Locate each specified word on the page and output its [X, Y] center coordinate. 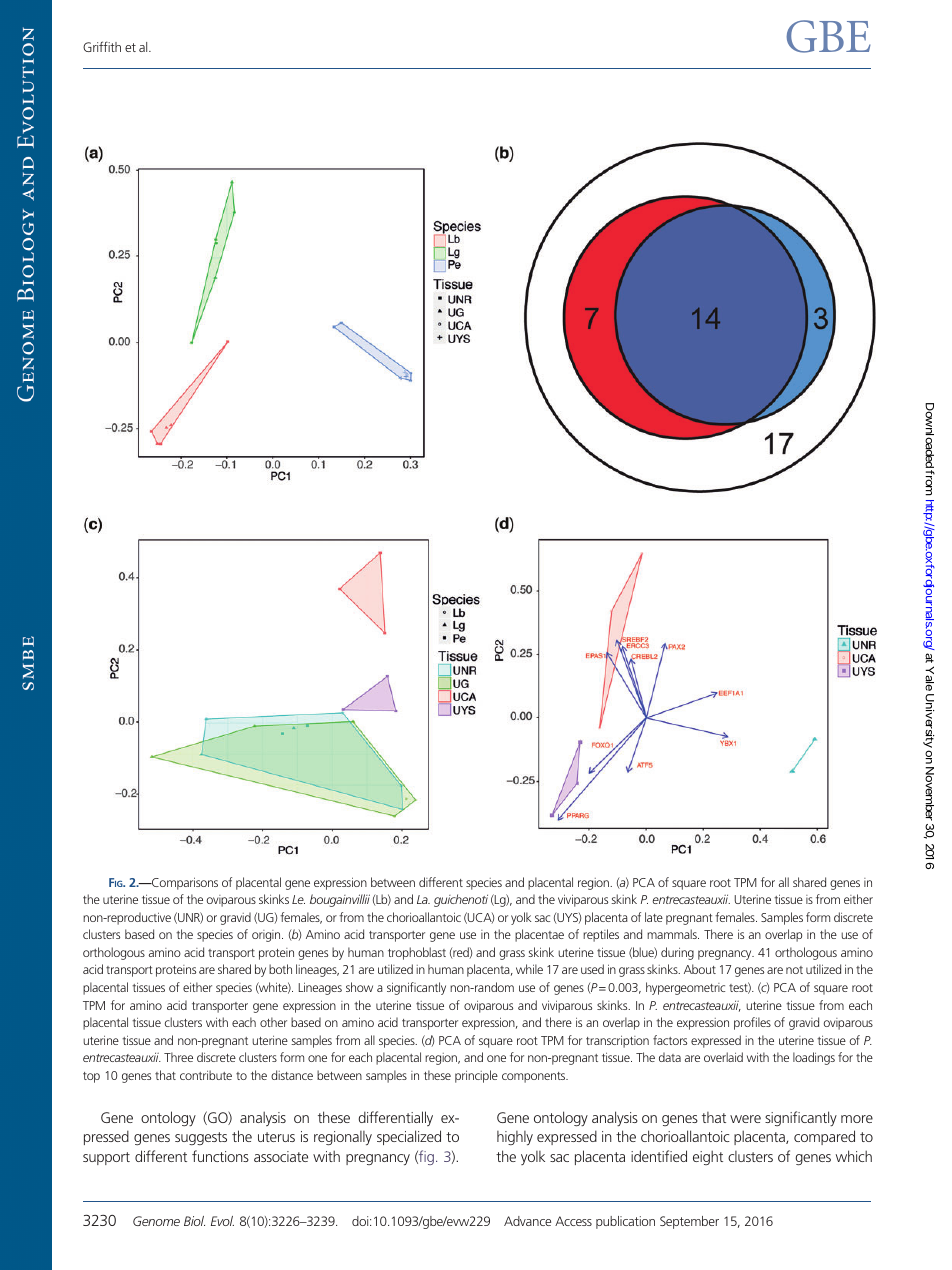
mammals [673, 934]
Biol [194, 1221]
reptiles [601, 935]
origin [267, 936]
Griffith [102, 46]
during [677, 953]
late [654, 917]
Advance [527, 1221]
